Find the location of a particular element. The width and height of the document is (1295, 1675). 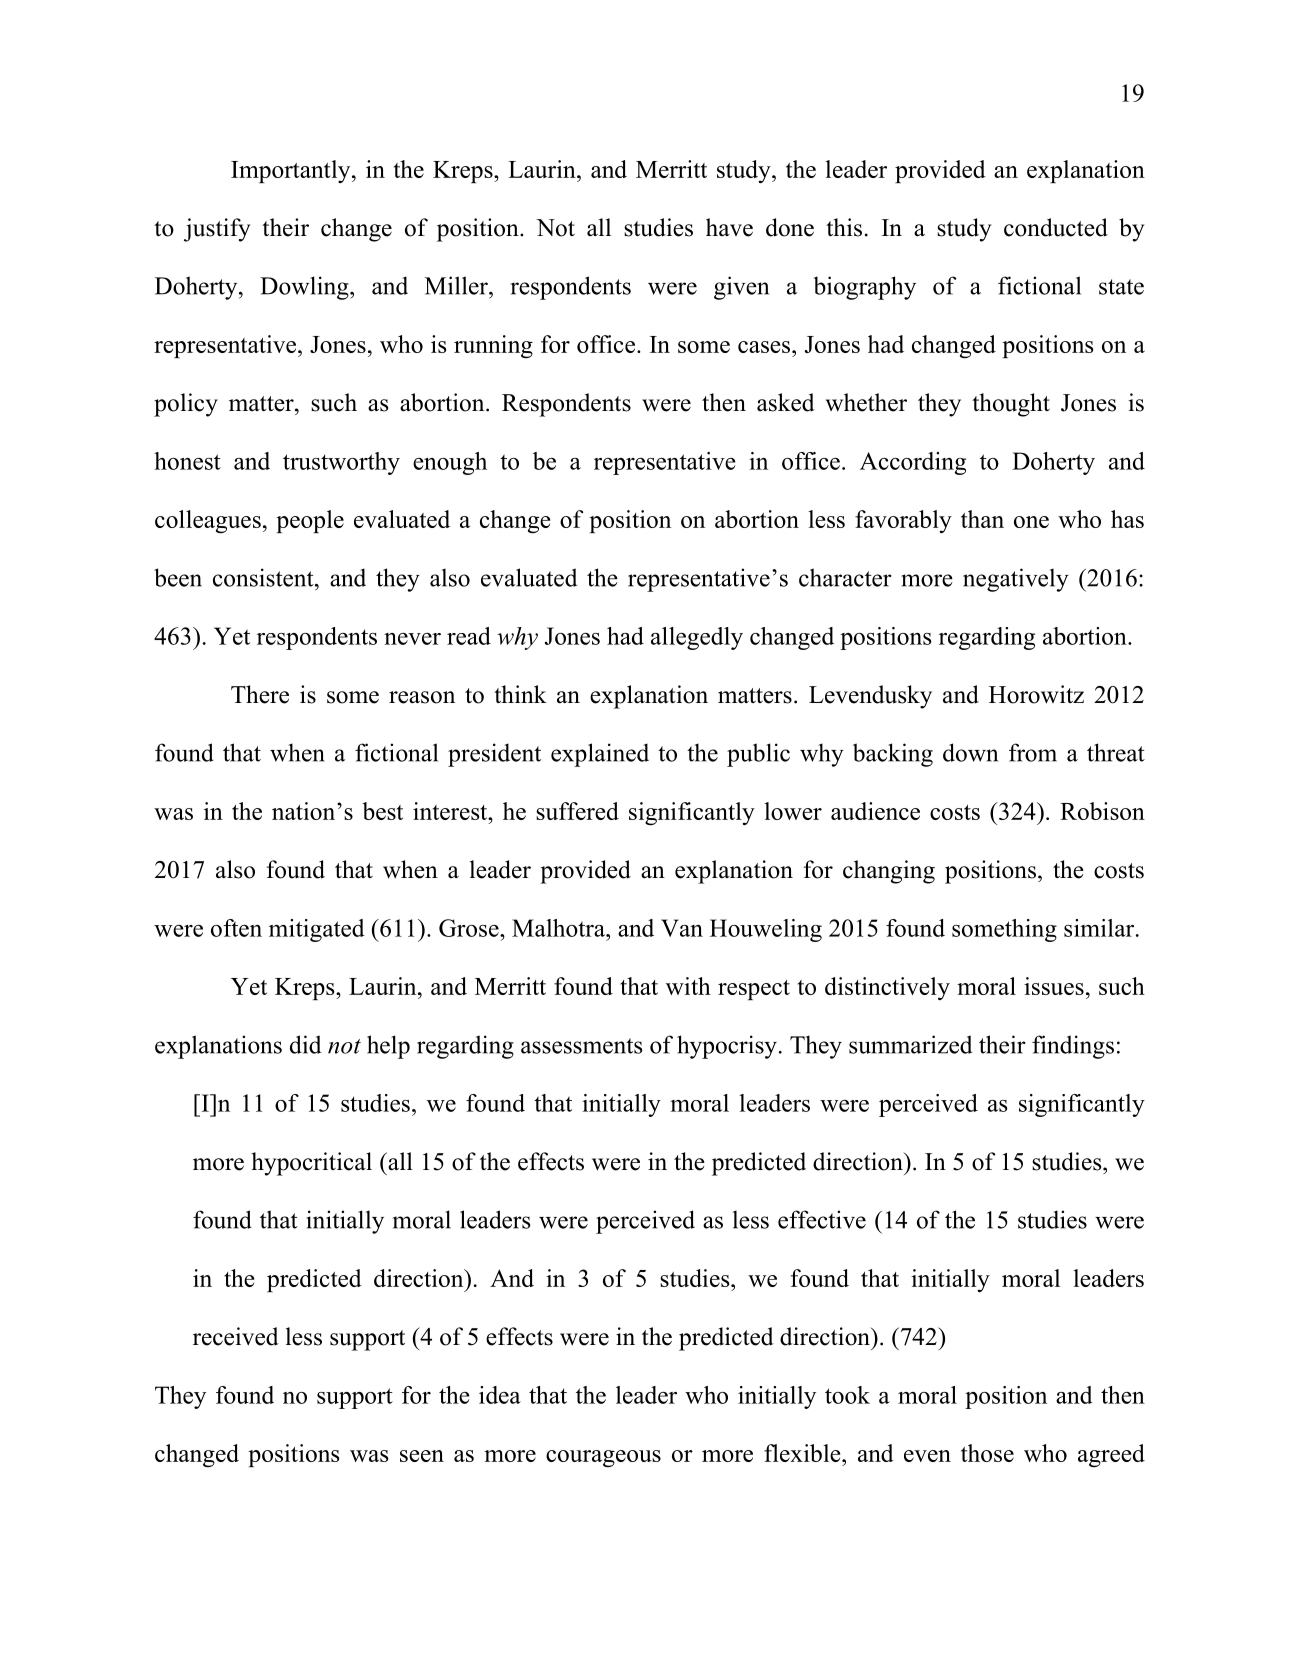

Importantly is located at coordinates (292, 171).
